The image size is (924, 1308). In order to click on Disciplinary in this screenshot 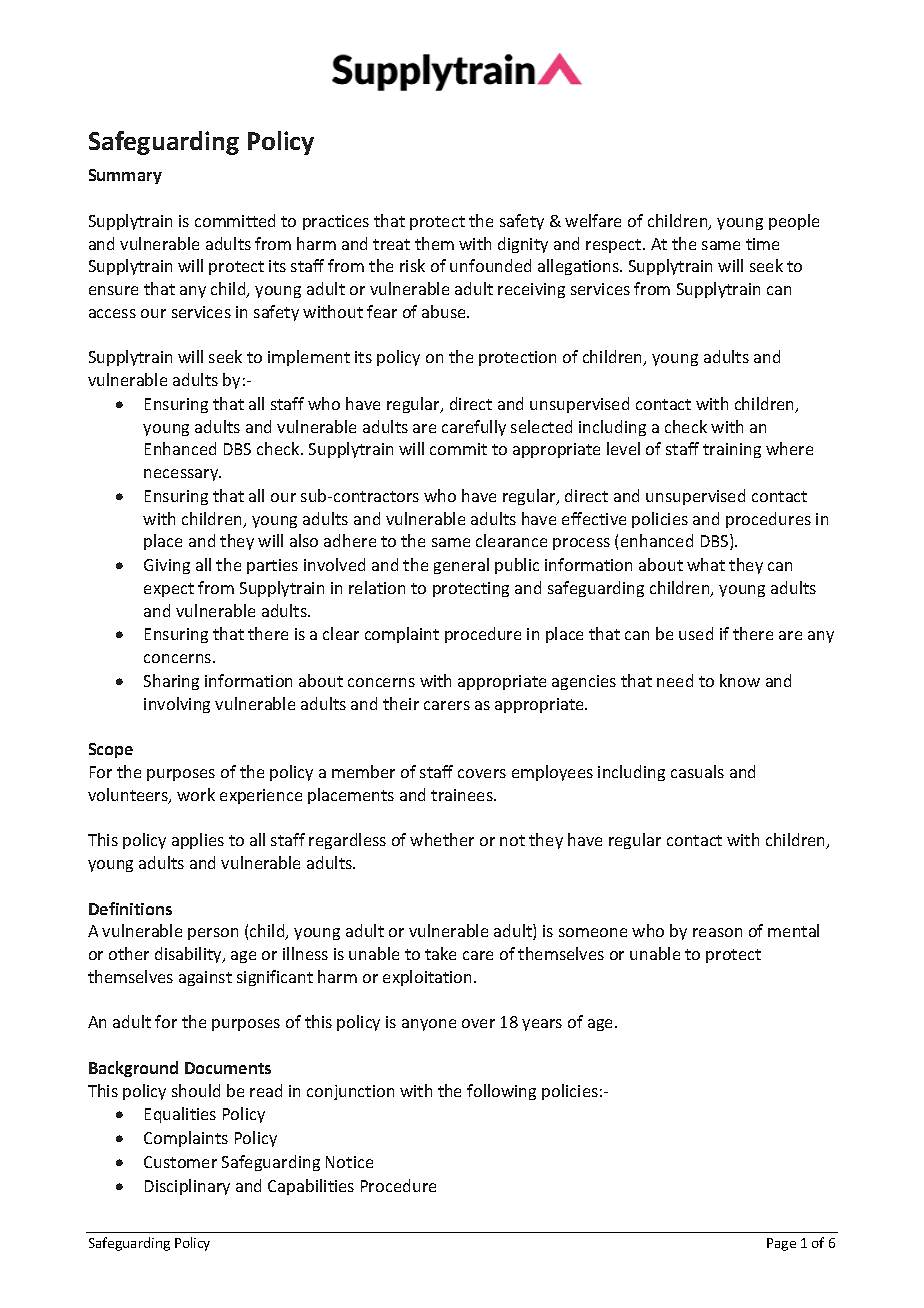, I will do `click(187, 1187)`.
